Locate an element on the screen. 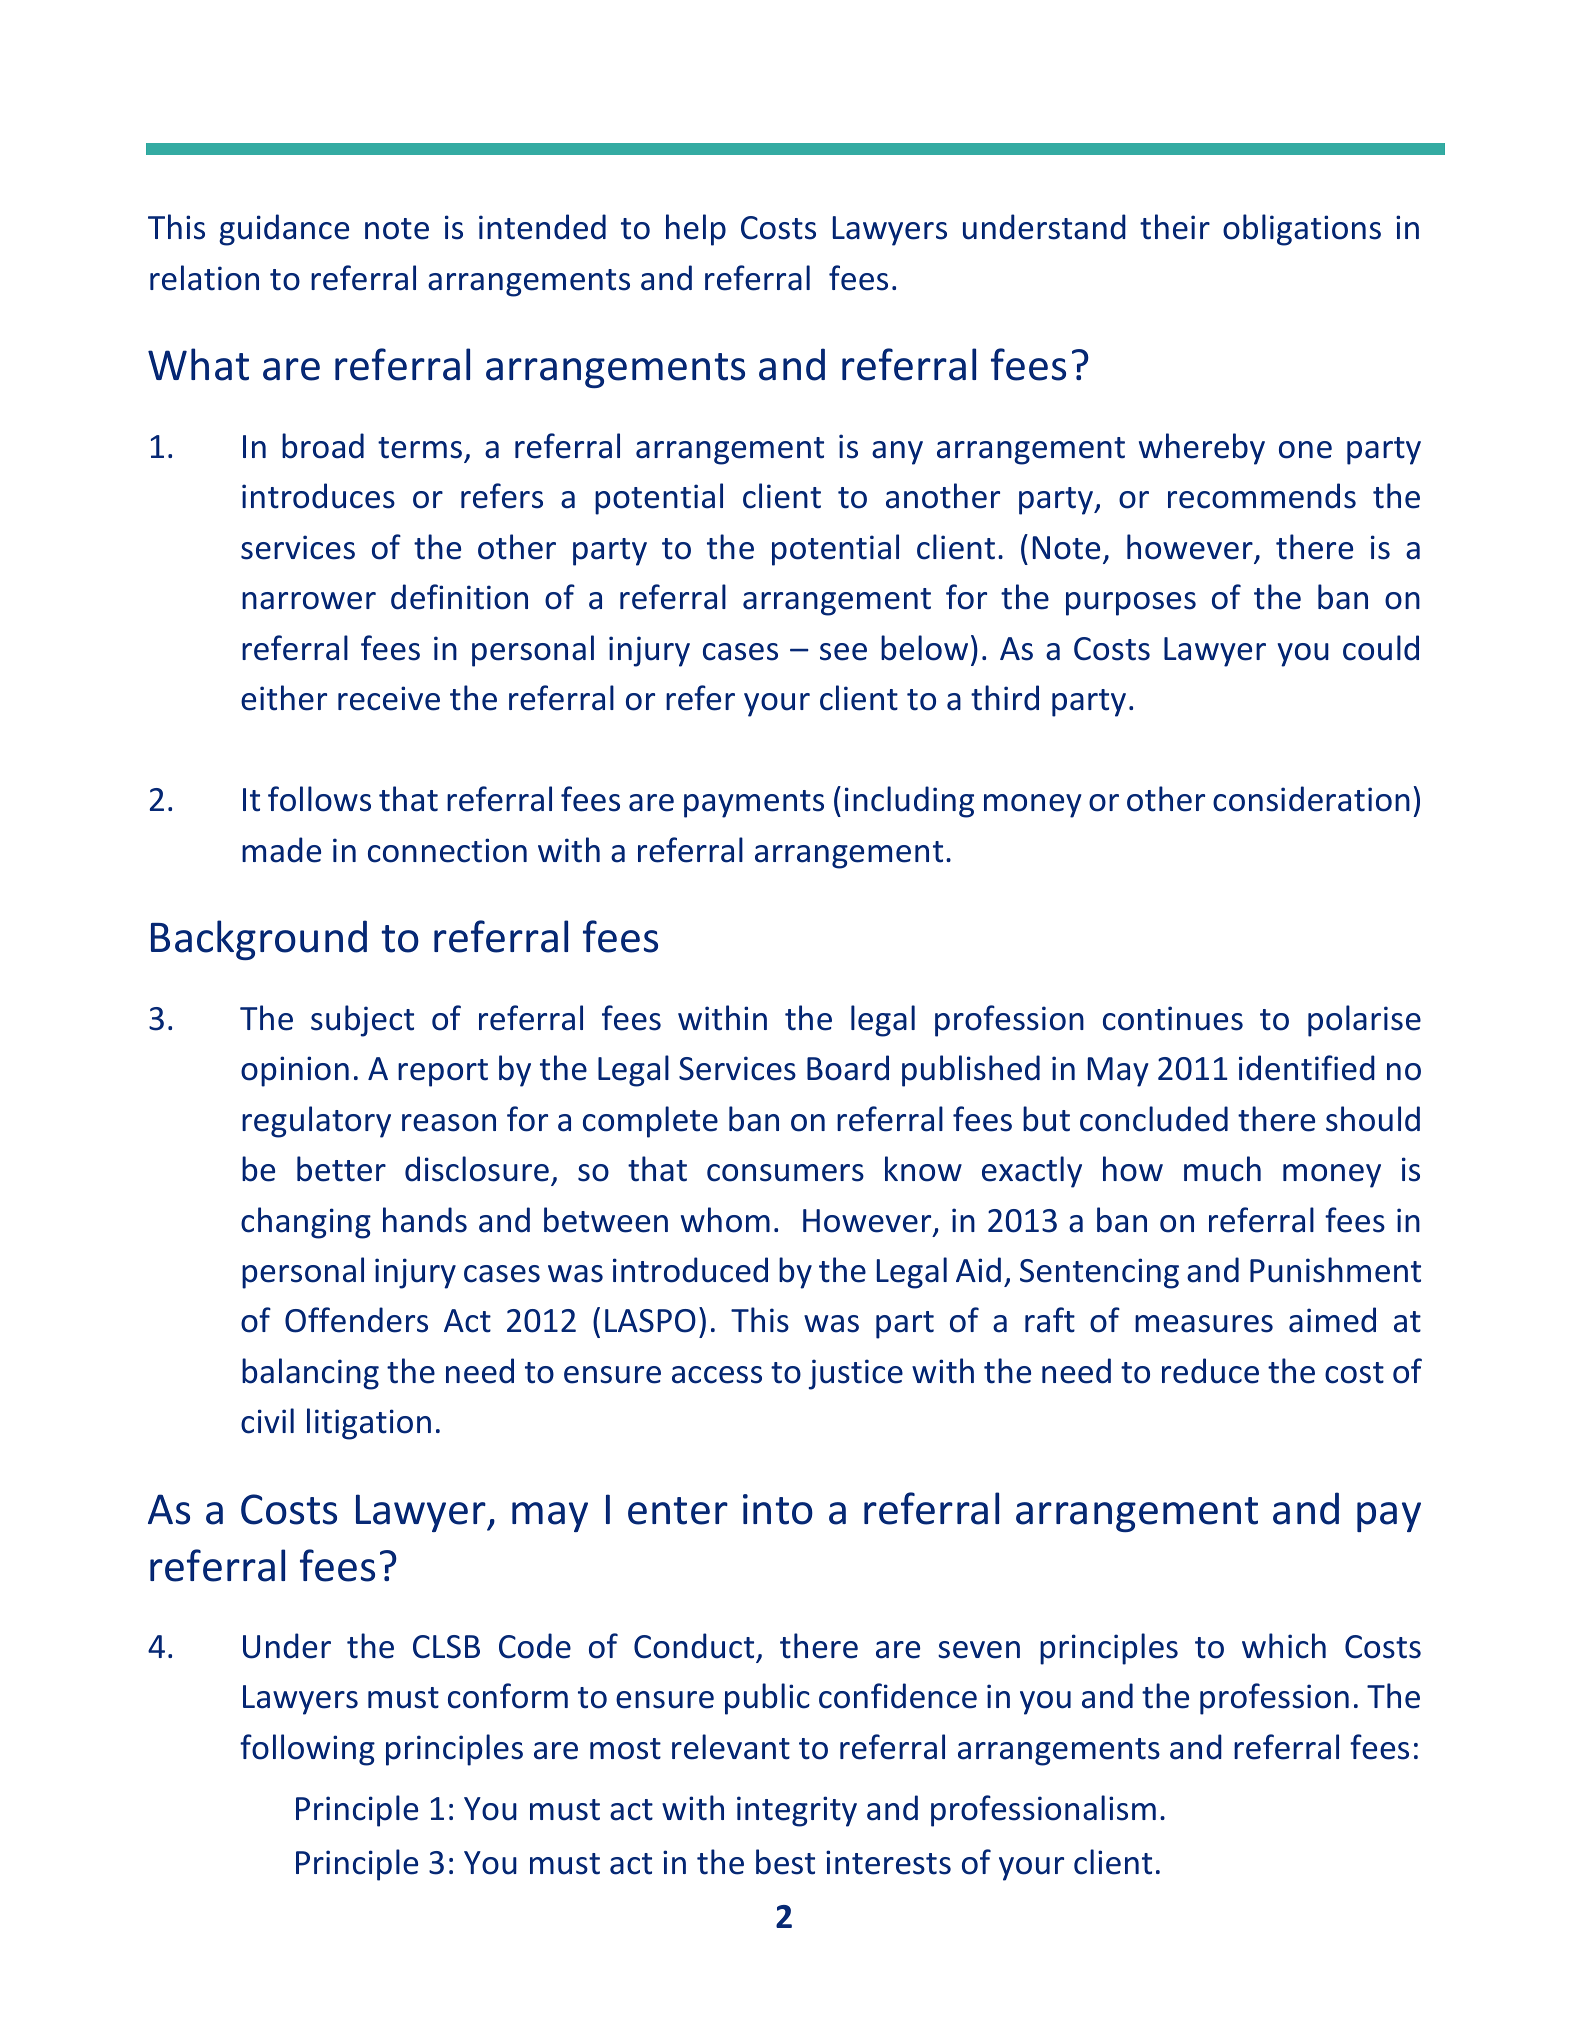 The width and height of the screenshot is (1570, 2032). integrity is located at coordinates (797, 1811).
